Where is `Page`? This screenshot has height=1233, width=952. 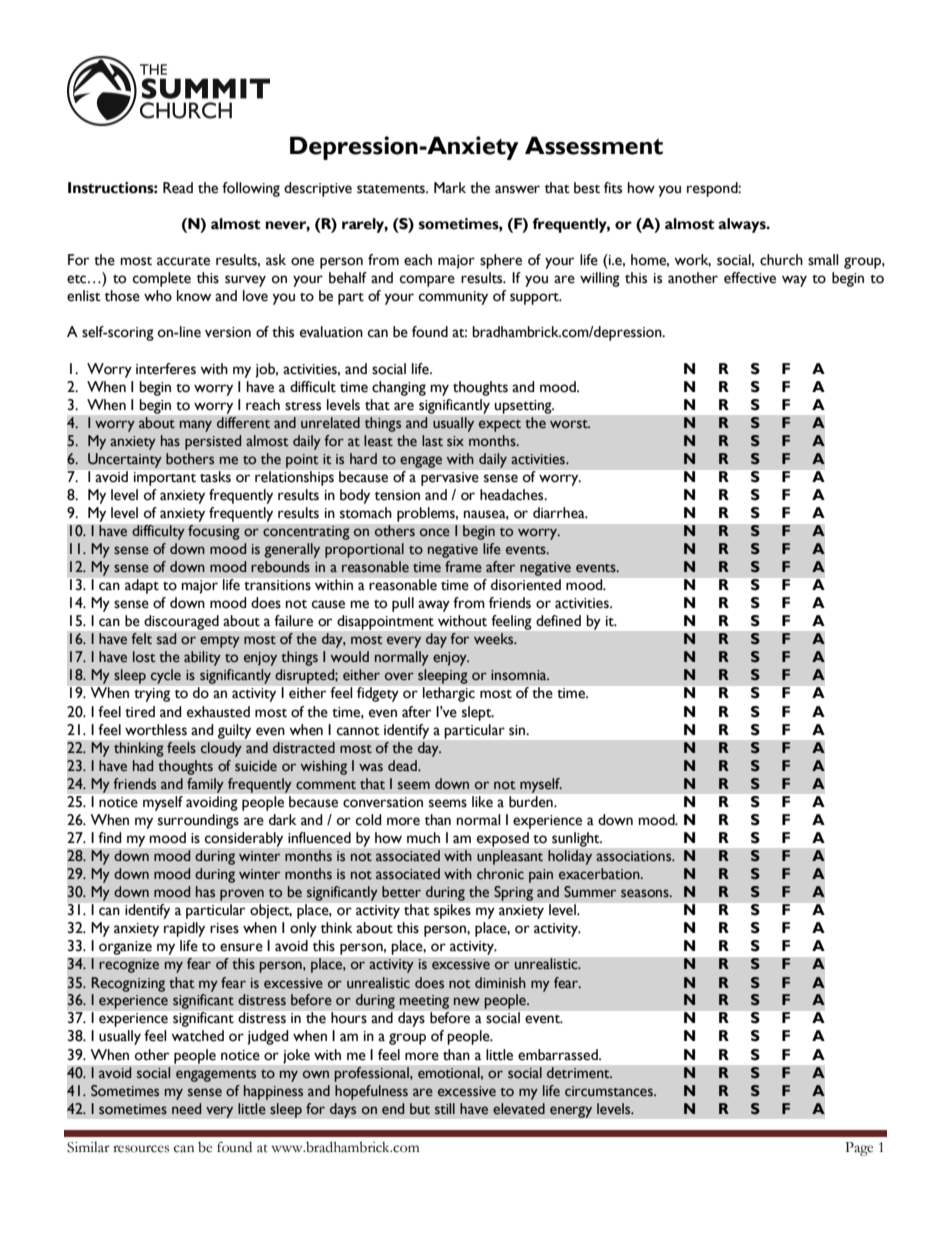
Page is located at coordinates (859, 1149).
